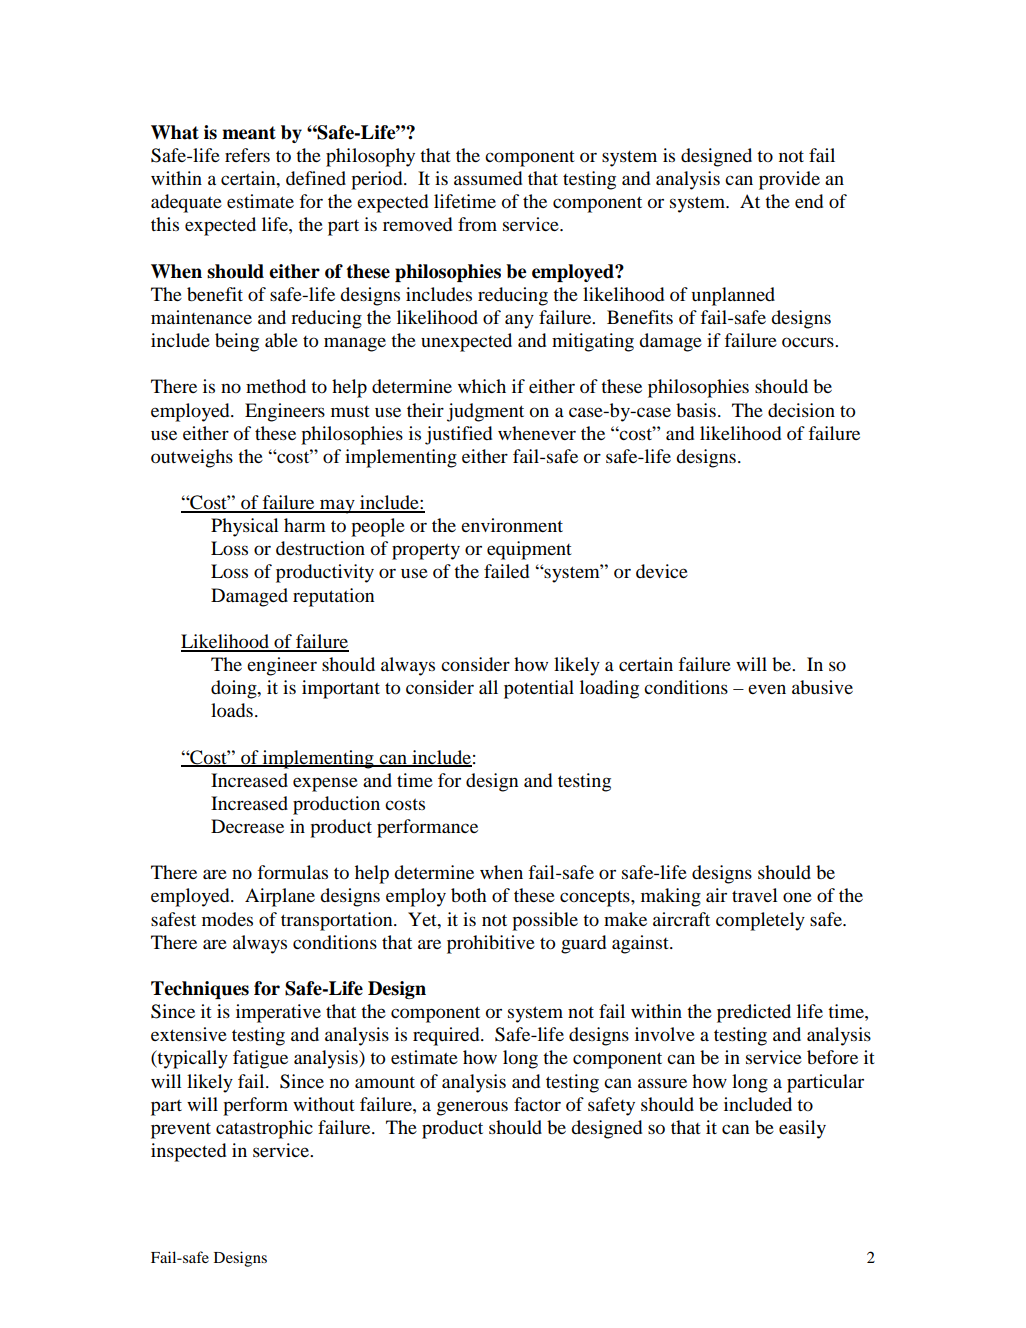 The image size is (1026, 1328). I want to click on doing, so click(235, 689).
